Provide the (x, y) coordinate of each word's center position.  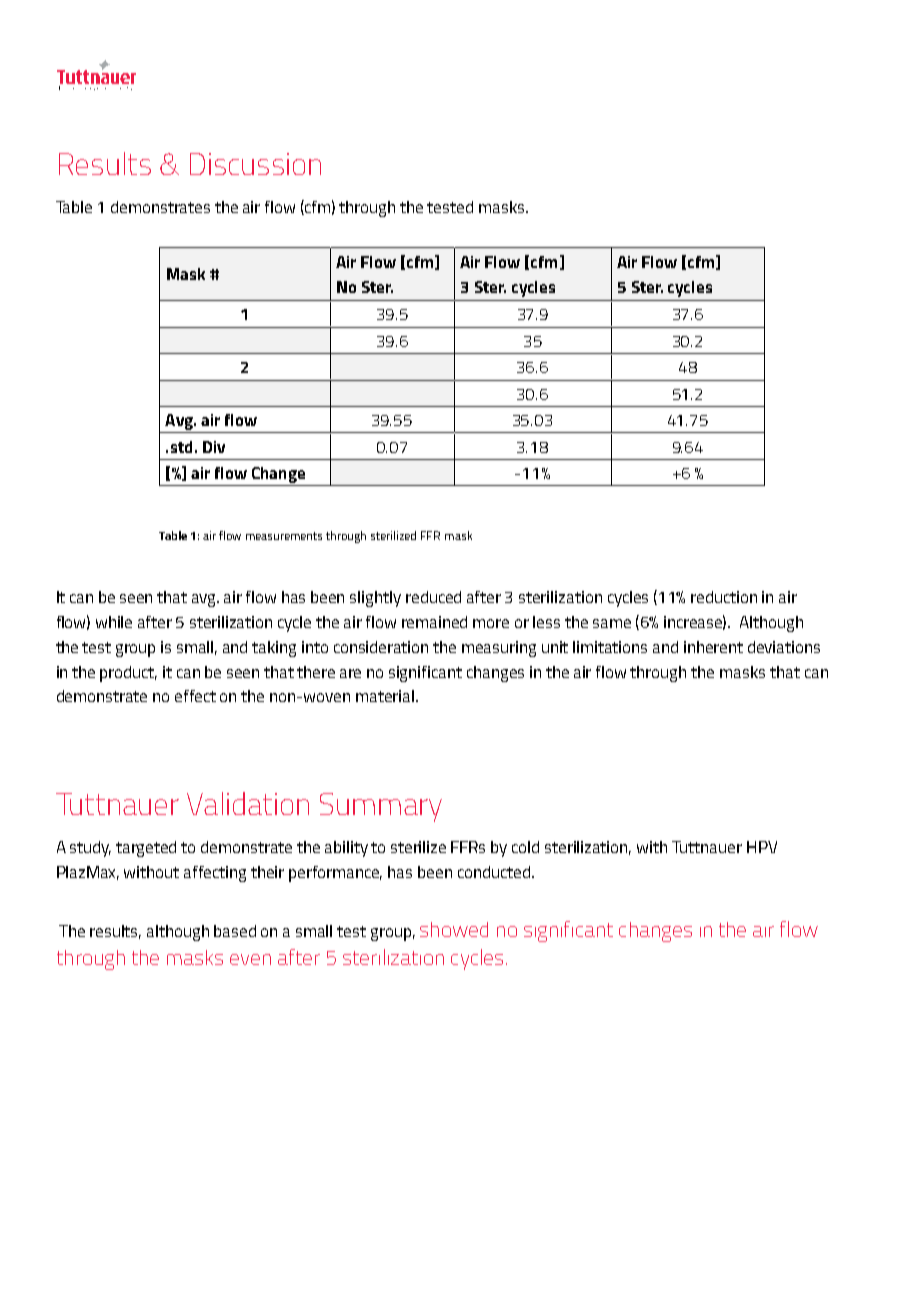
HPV (762, 847)
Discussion (255, 164)
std (181, 447)
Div (214, 447)
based (235, 931)
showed (454, 929)
